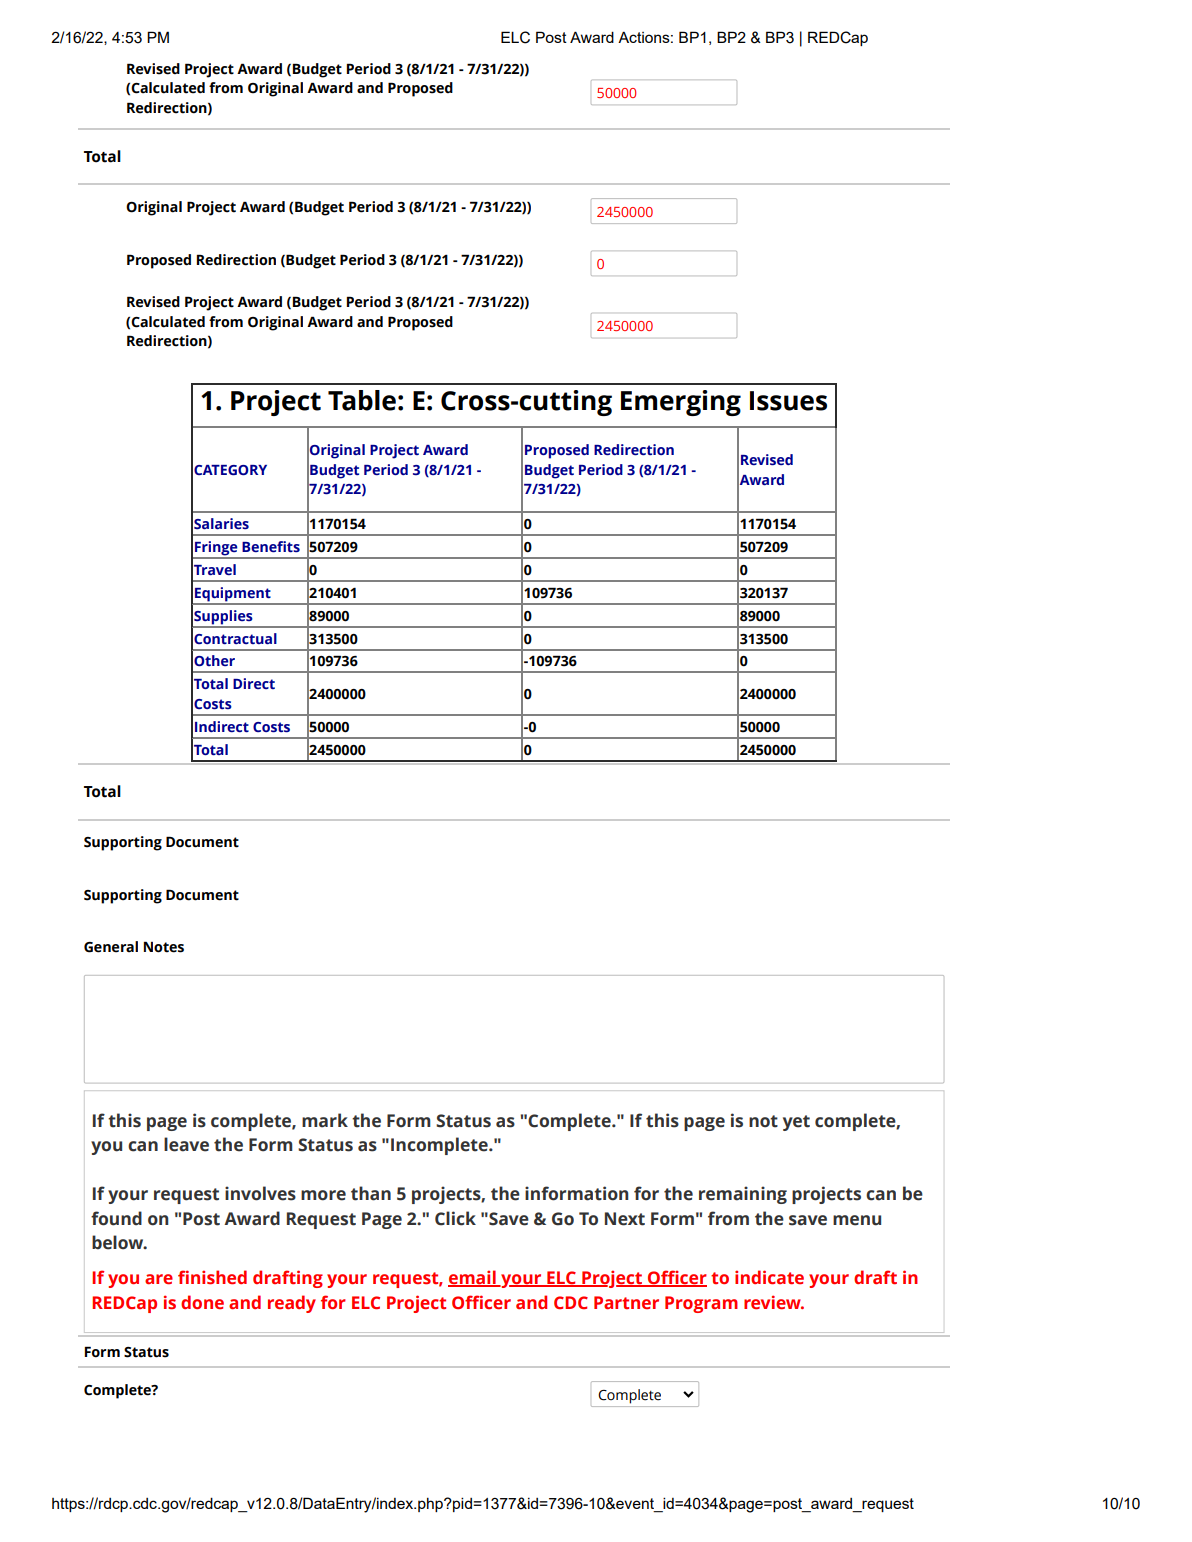 This document has height=1542, width=1192. Describe the element at coordinates (216, 549) in the document. I see `Fringe` at that location.
